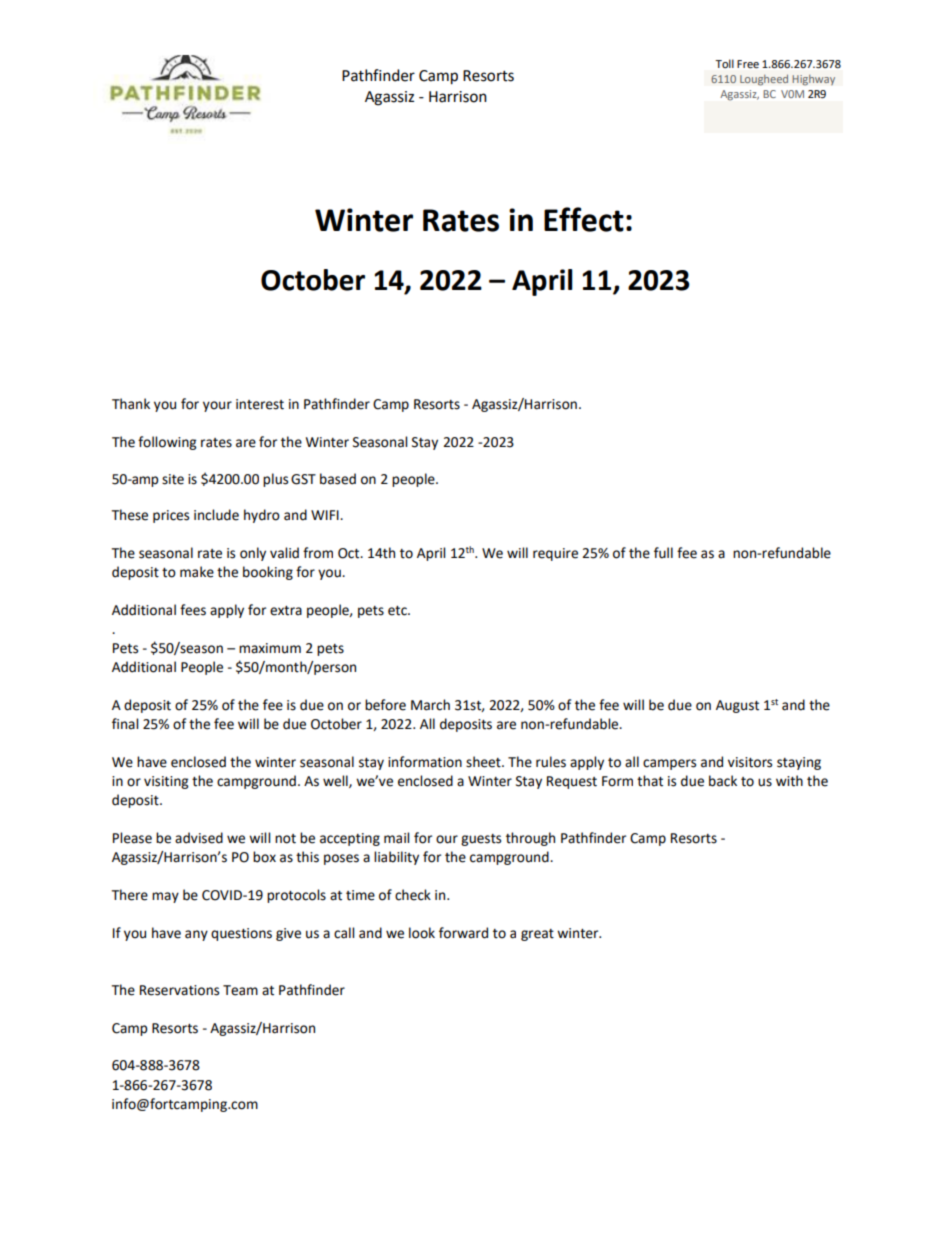 This image has height=1233, width=952. Describe the element at coordinates (463, 933) in the image. I see `forward` at that location.
